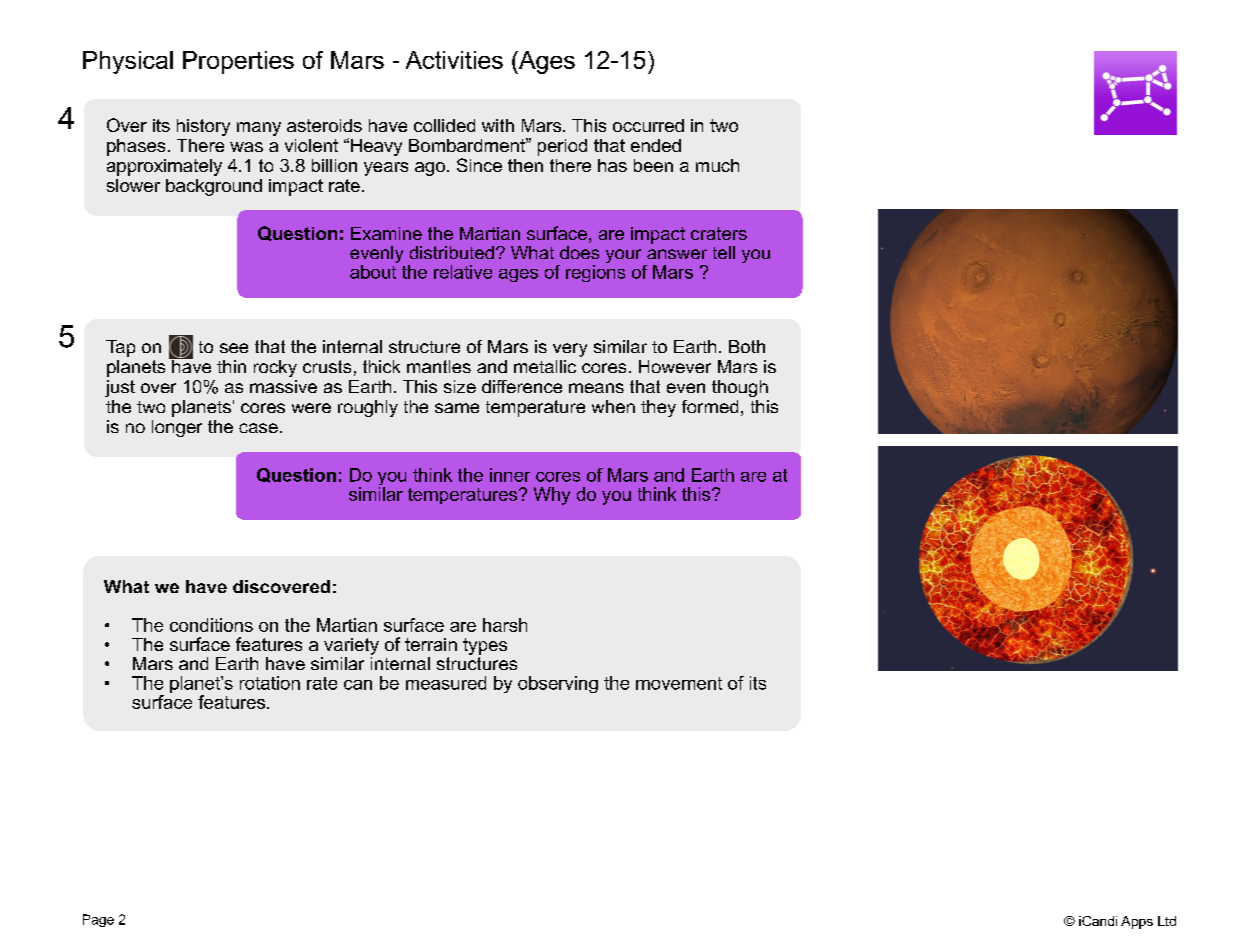  I want to click on Properties, so click(238, 62).
